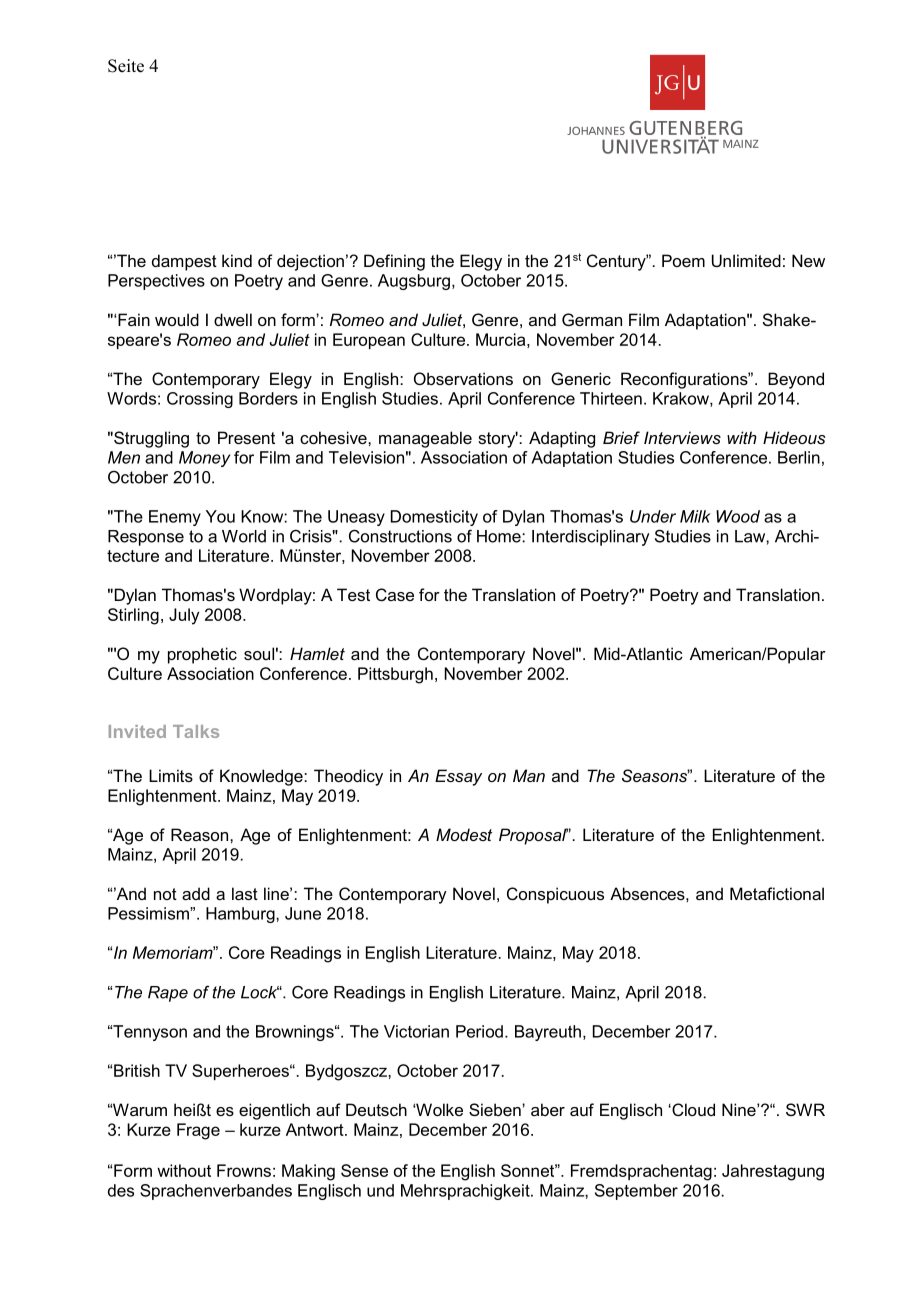 This document has width=924, height=1308. What do you see at coordinates (126, 66) in the document?
I see `Seite` at bounding box center [126, 66].
